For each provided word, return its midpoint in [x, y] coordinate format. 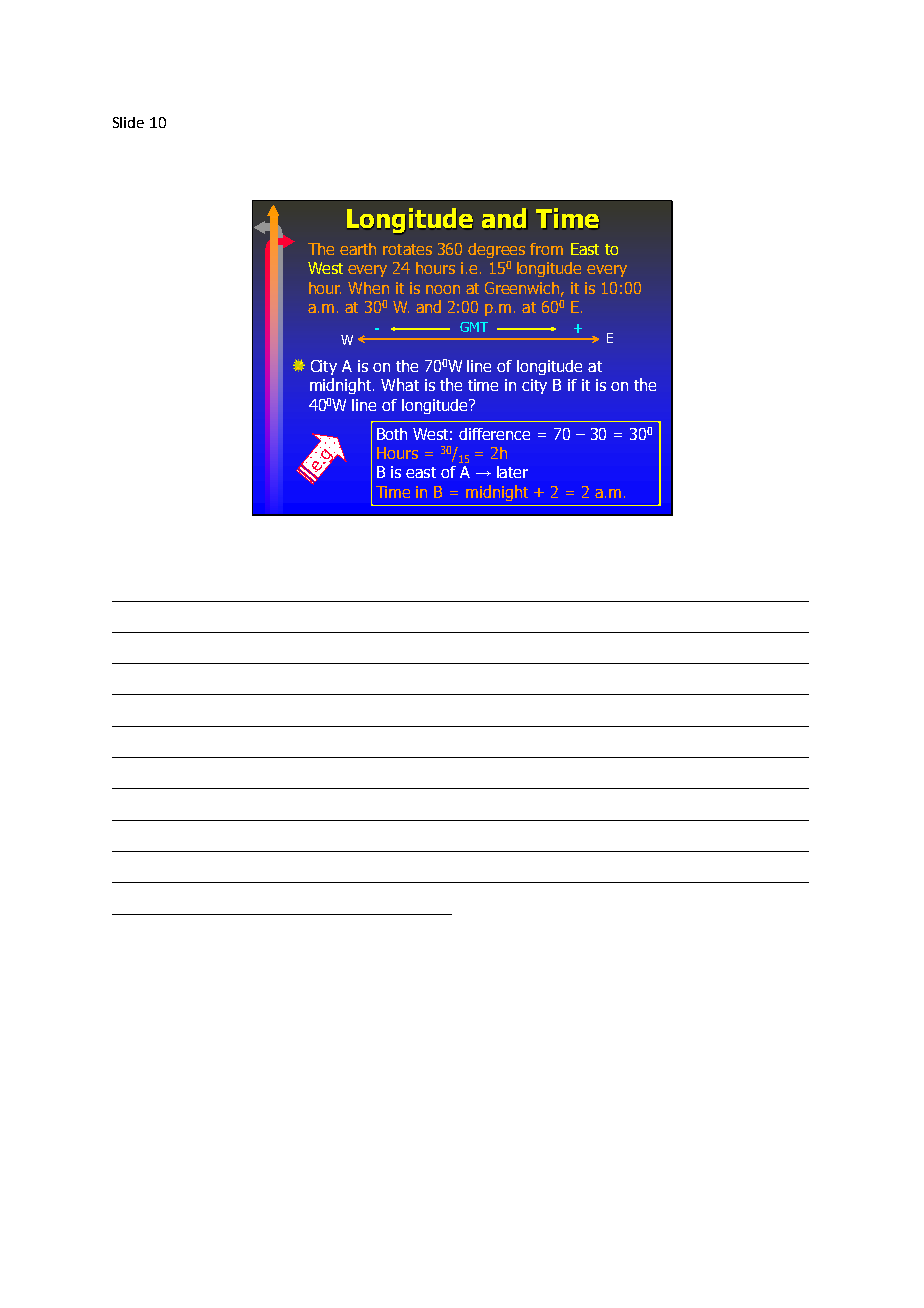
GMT [474, 327]
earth [358, 249]
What [400, 384]
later [512, 472]
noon [443, 289]
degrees [496, 250]
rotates [407, 249]
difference [494, 434]
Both [392, 434]
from [546, 249]
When [368, 288]
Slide [128, 122]
